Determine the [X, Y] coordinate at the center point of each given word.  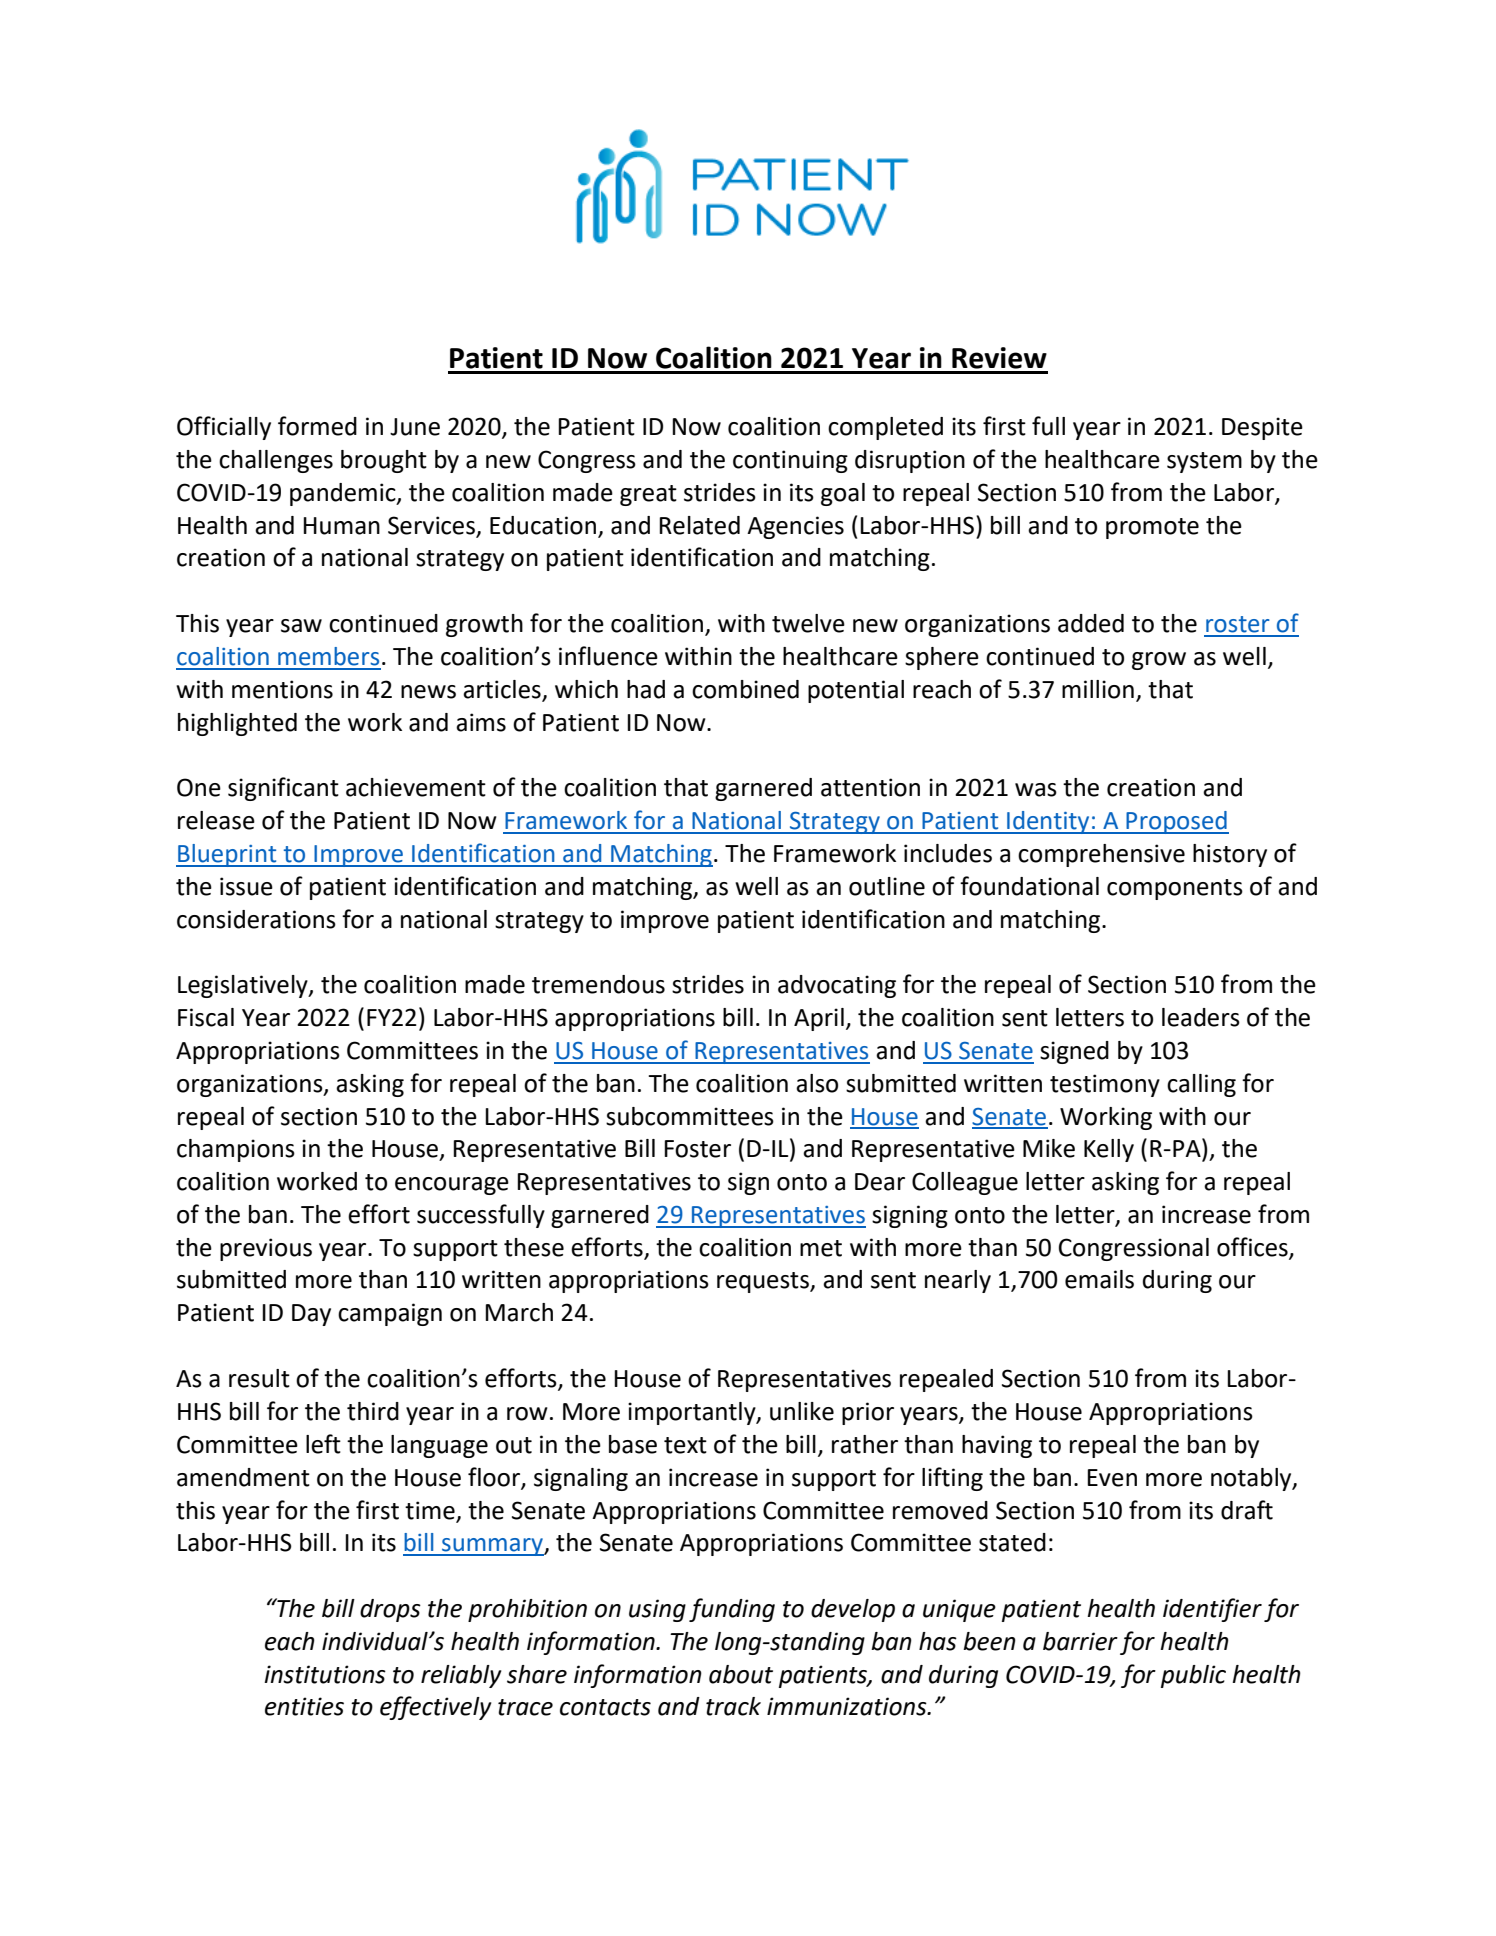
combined [745, 689]
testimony [1105, 1085]
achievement [416, 787]
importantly [693, 1413]
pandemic [344, 494]
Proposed [1176, 822]
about [741, 1674]
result [259, 1378]
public [1193, 1676]
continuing [790, 461]
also [817, 1083]
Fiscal [206, 1017]
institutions [325, 1674]
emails [1099, 1279]
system [1204, 462]
